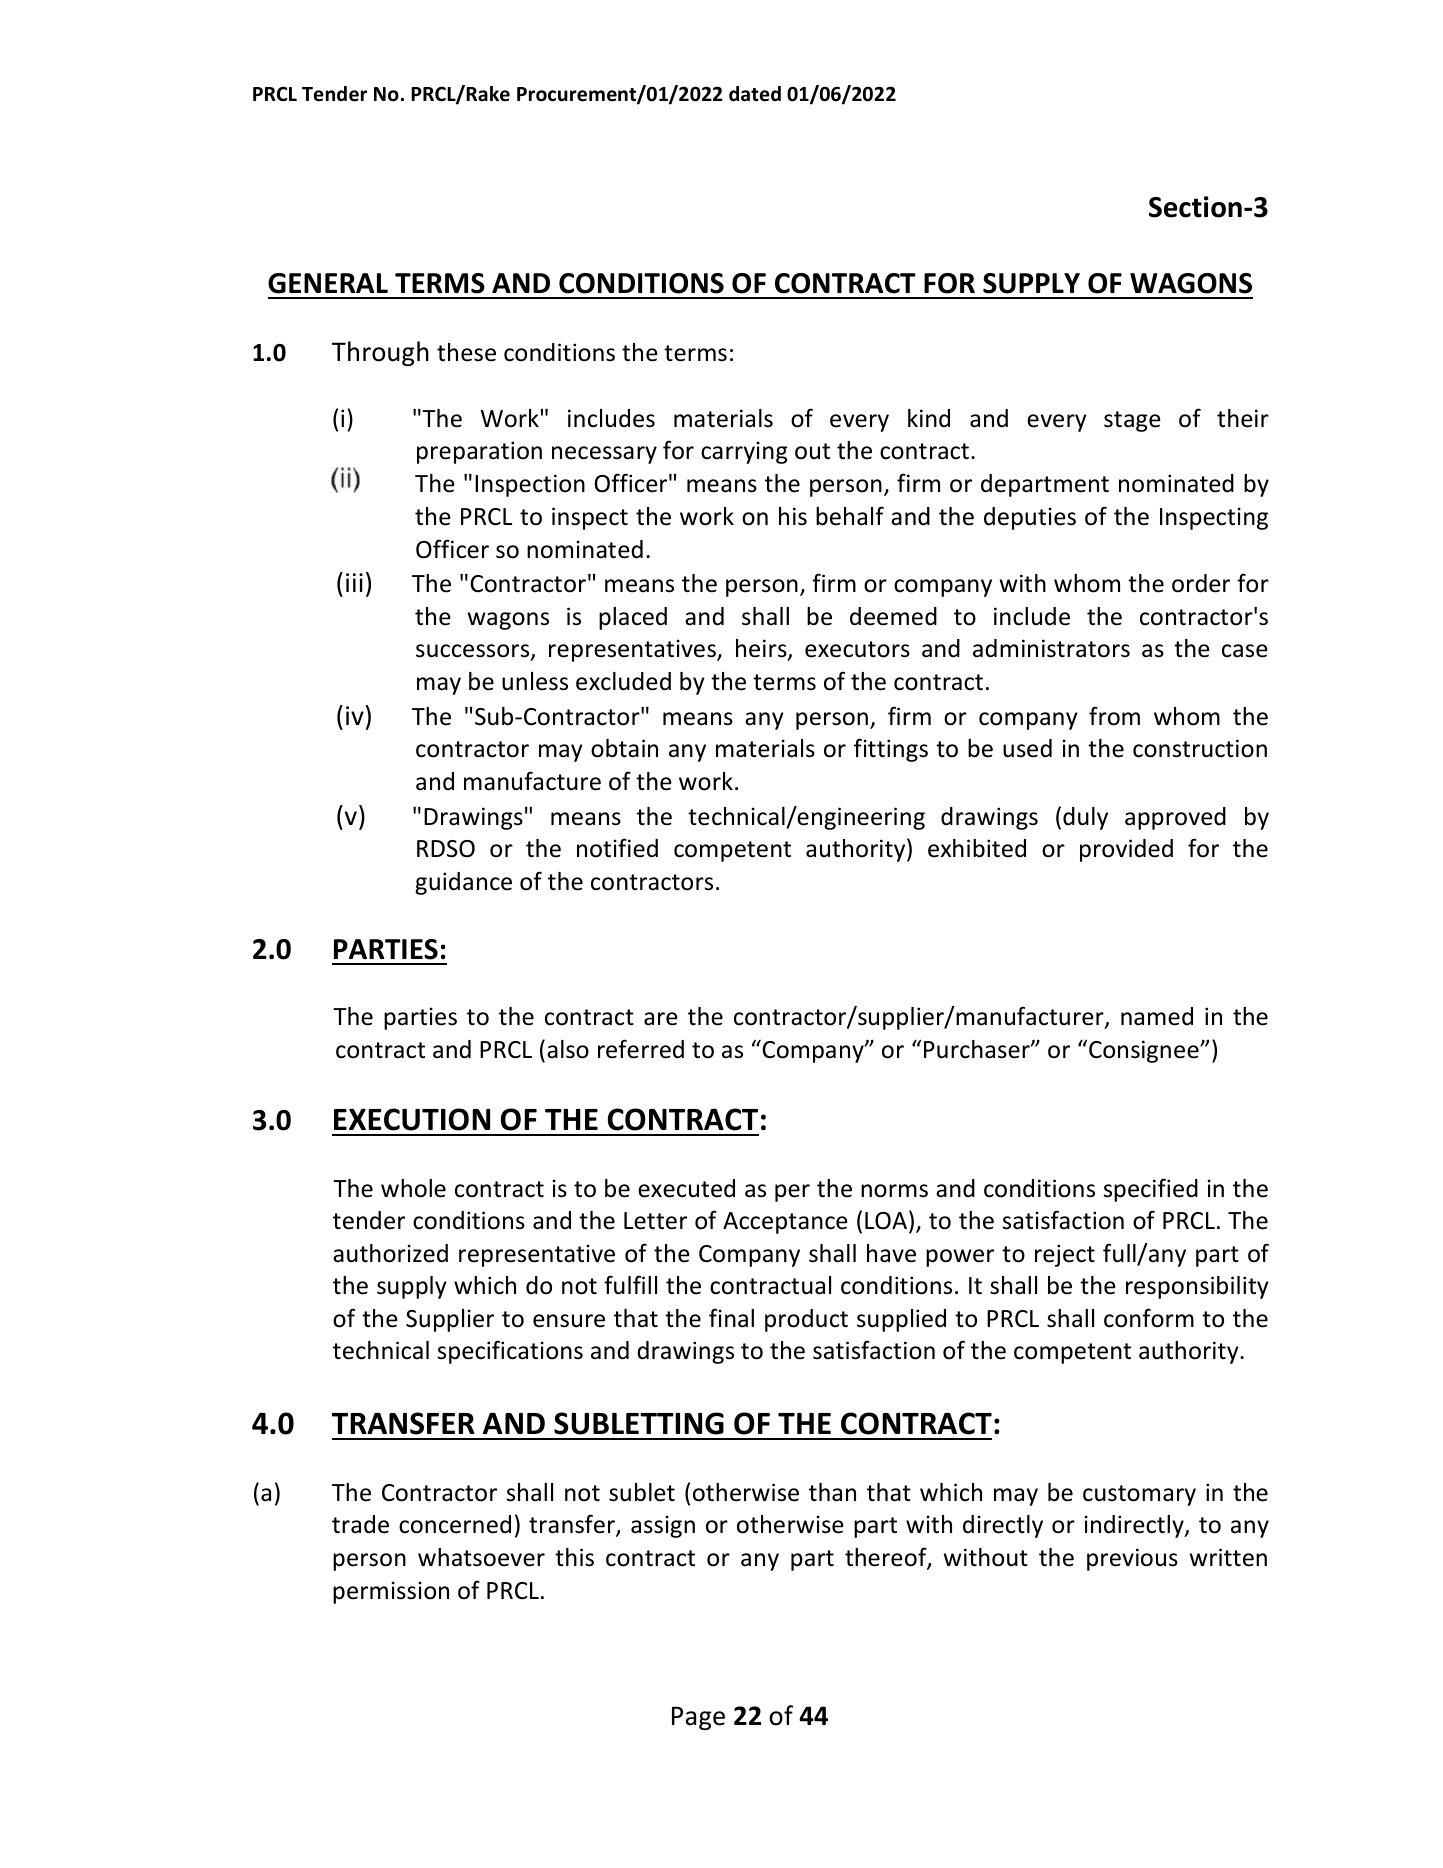 The width and height of the image is (1443, 1868). Describe the element at coordinates (785, 1223) in the image. I see `Acceptance` at that location.
